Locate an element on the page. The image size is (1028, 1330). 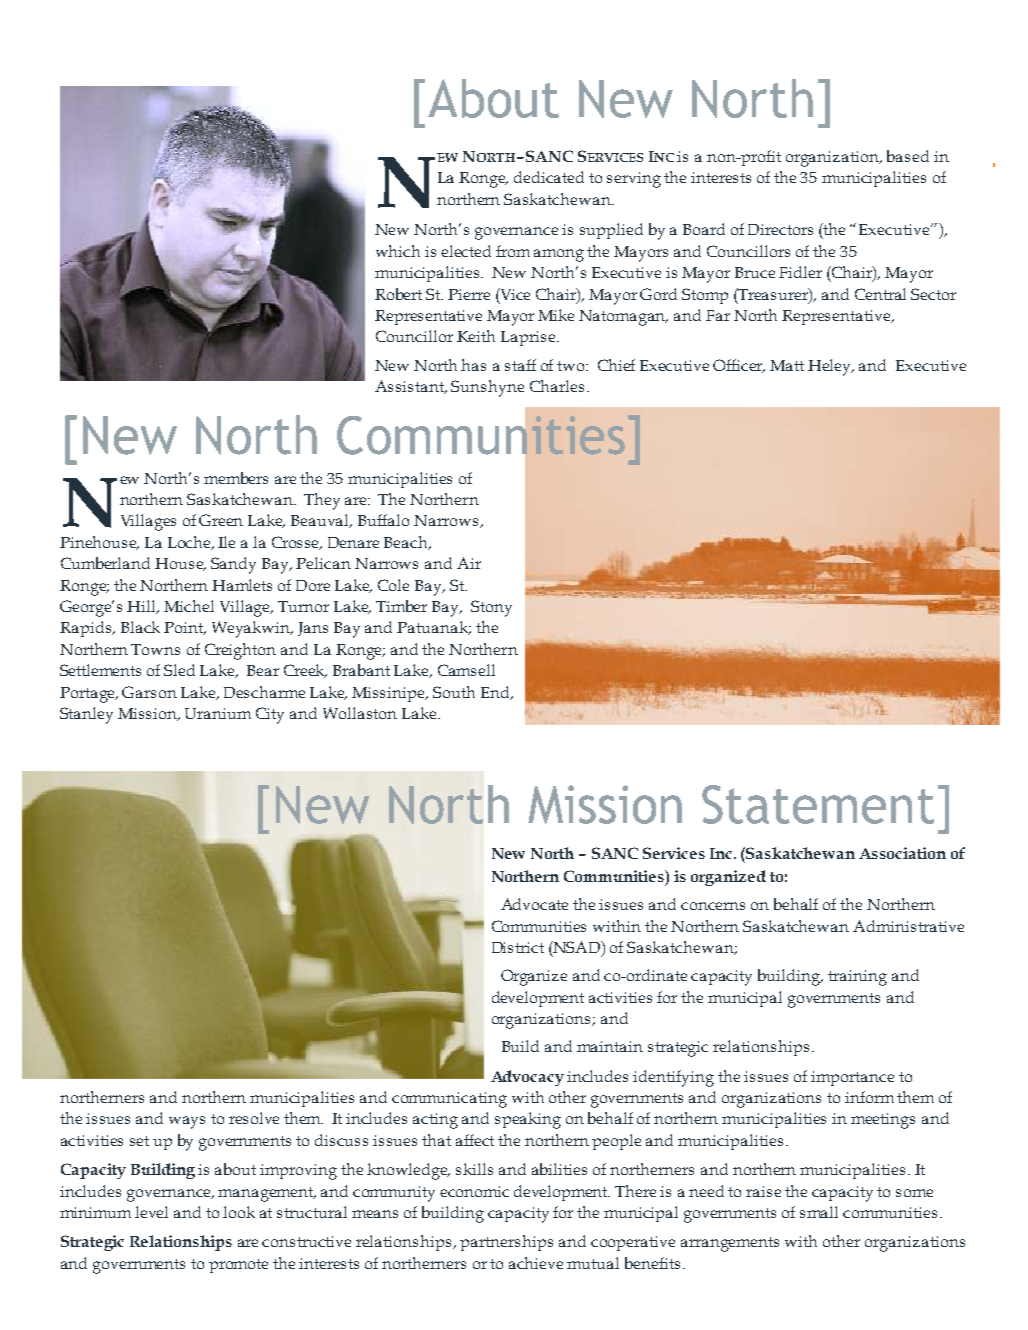
End is located at coordinates (496, 693).
